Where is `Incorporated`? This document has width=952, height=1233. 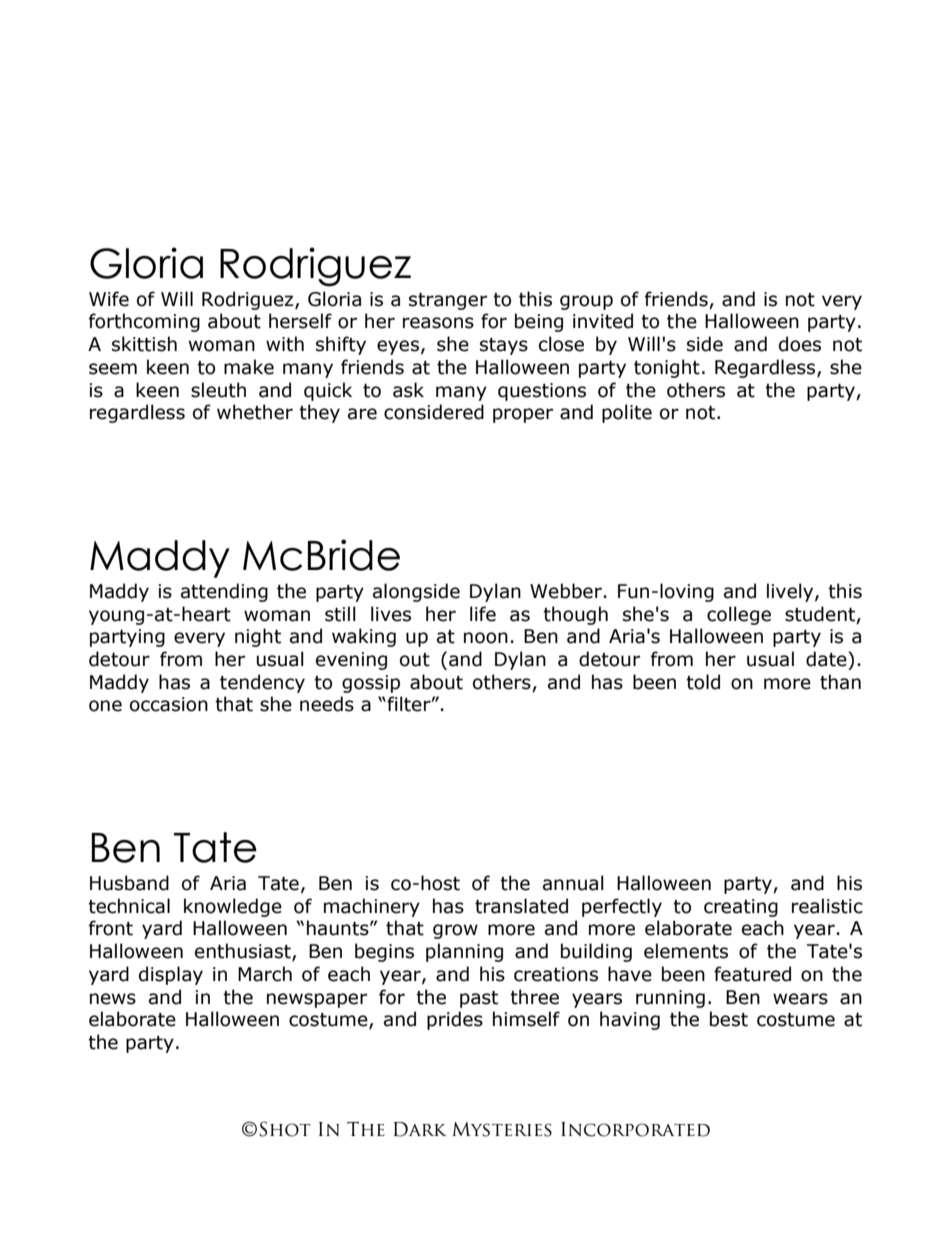 Incorporated is located at coordinates (635, 1129).
